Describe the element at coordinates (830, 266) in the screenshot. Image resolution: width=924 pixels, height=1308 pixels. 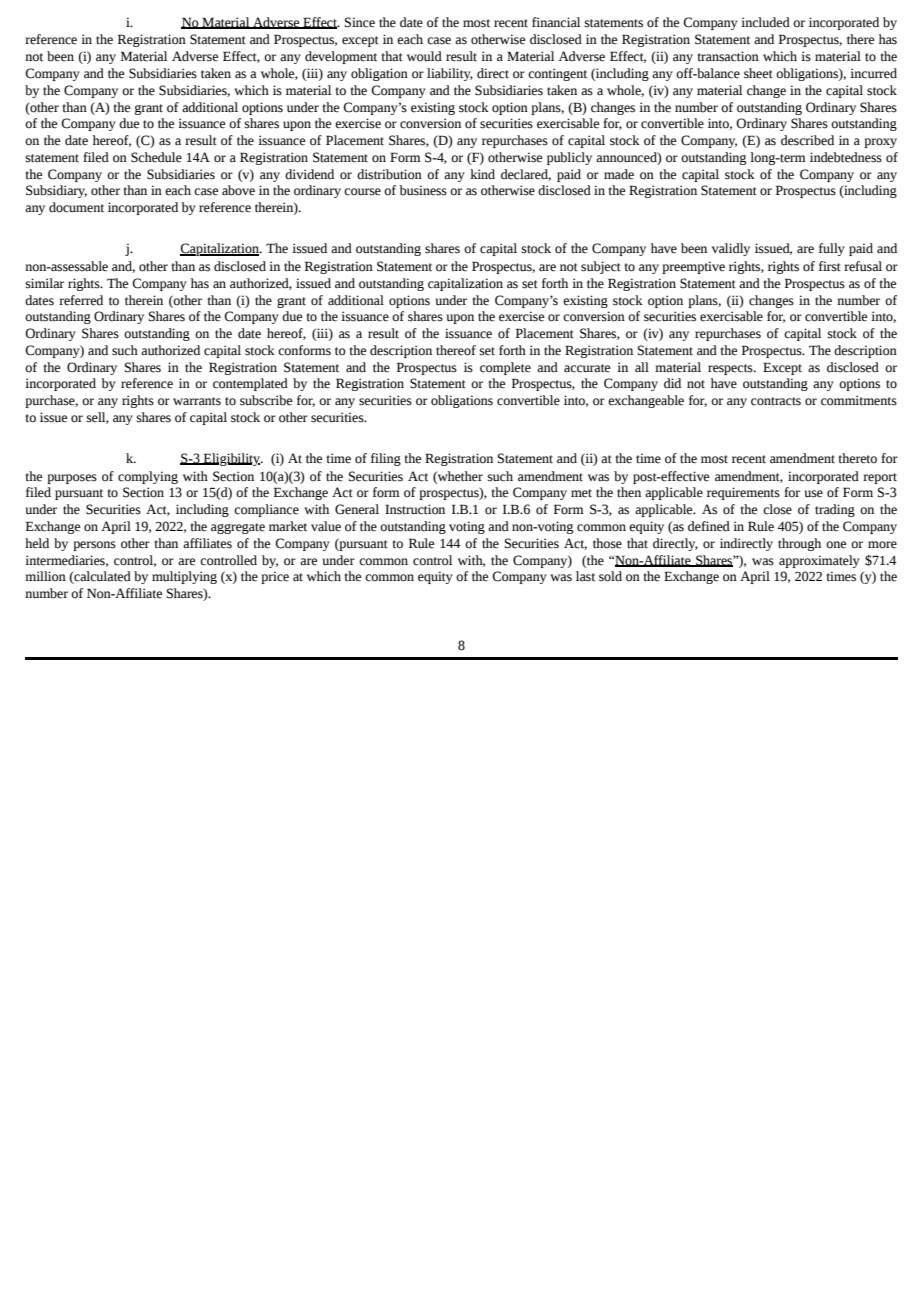
I see `first` at that location.
